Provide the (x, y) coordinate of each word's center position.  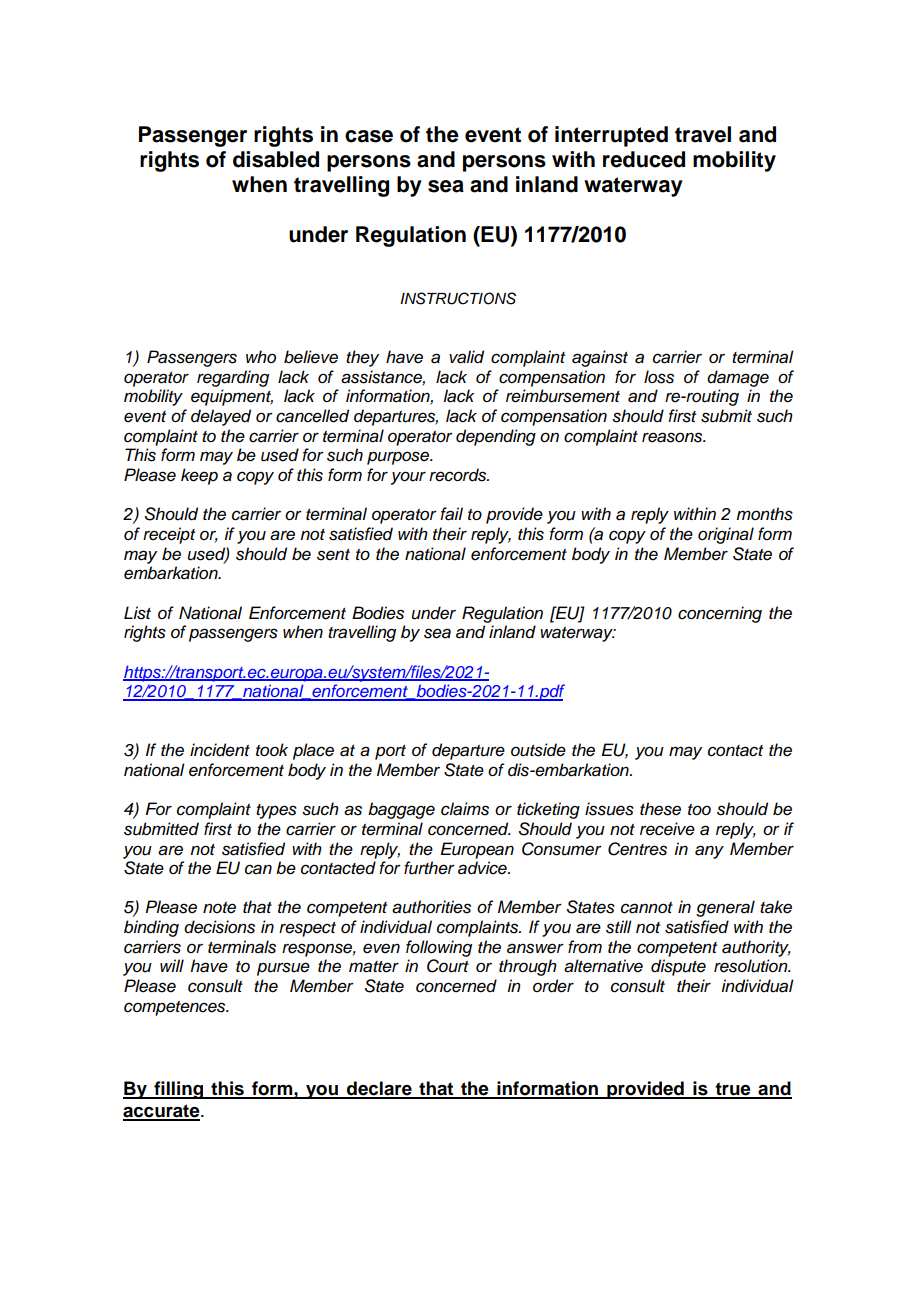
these (660, 809)
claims (465, 809)
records (459, 475)
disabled (276, 159)
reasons (673, 437)
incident (220, 750)
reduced (644, 159)
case (369, 136)
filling (179, 1090)
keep (199, 476)
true (733, 1090)
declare (379, 1089)
